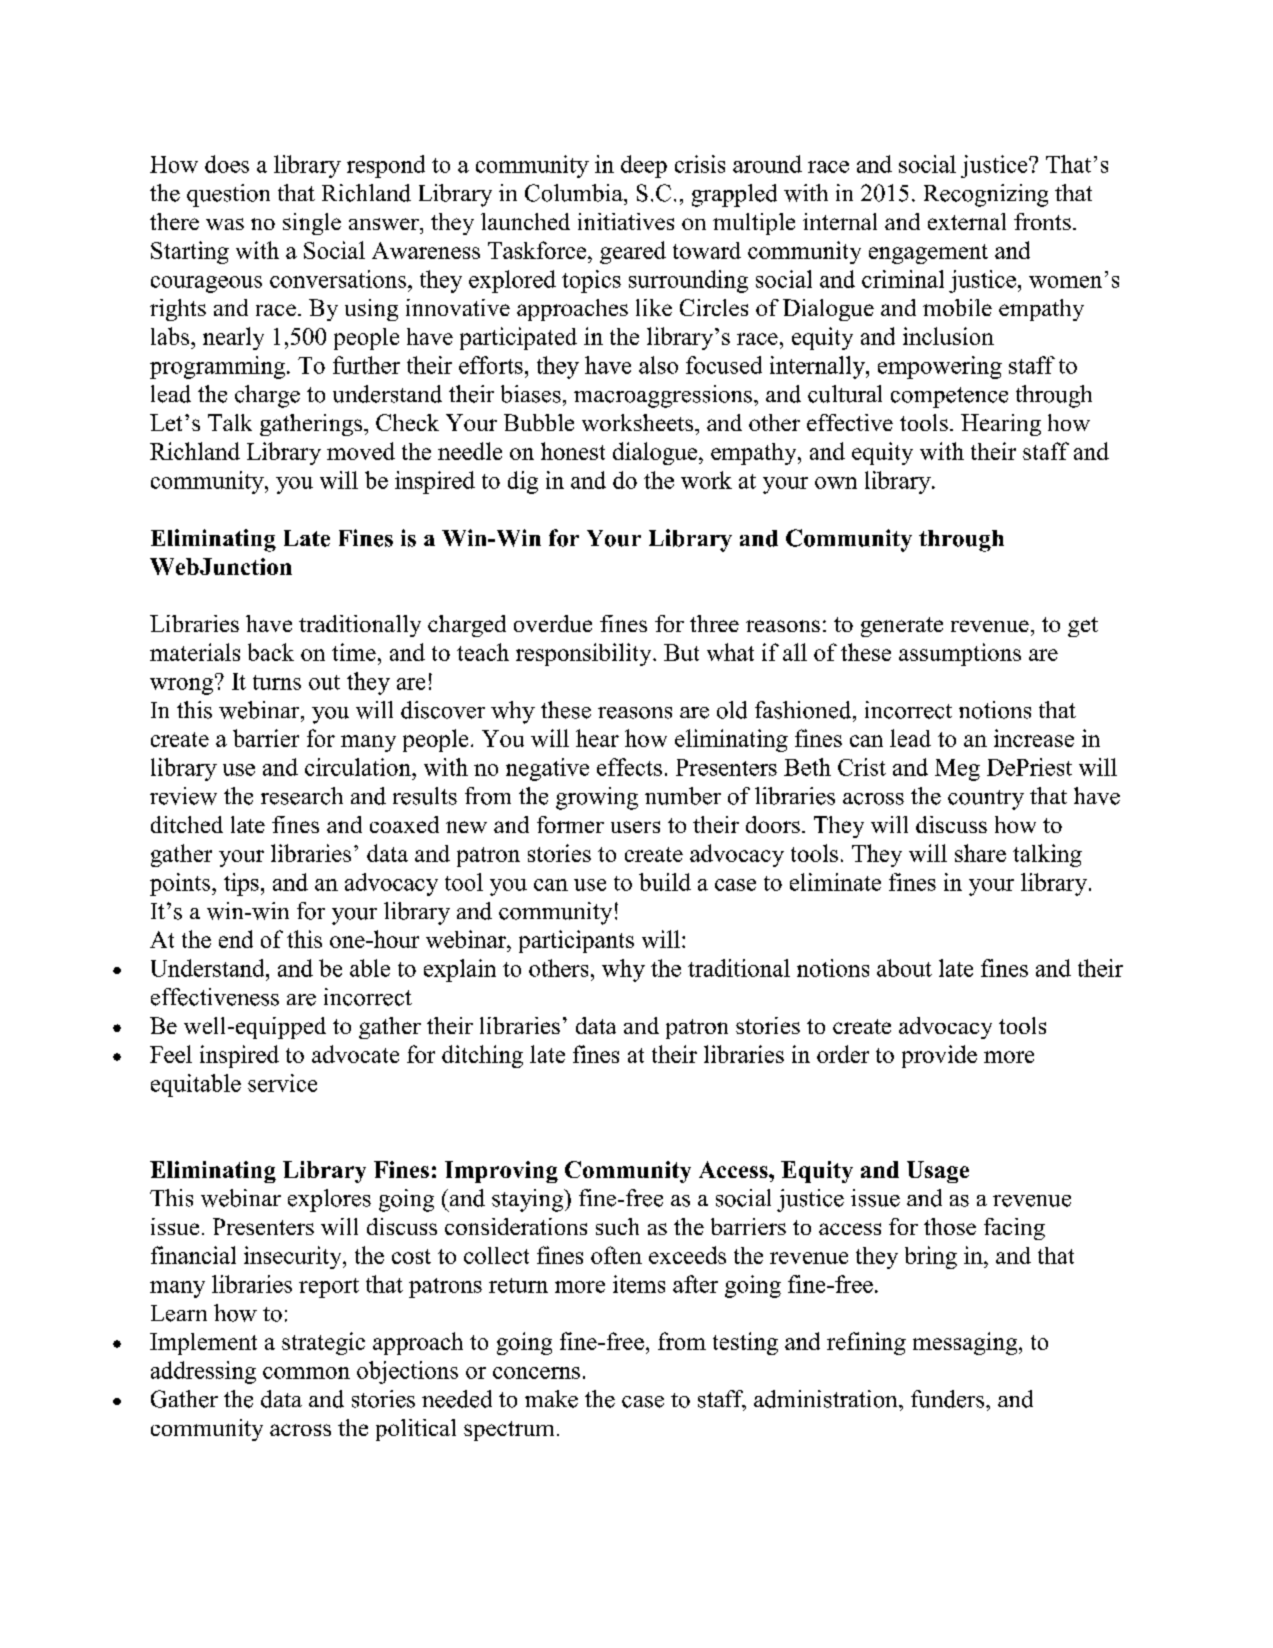 The height and width of the image is (1648, 1273). I want to click on explores, so click(329, 1200).
